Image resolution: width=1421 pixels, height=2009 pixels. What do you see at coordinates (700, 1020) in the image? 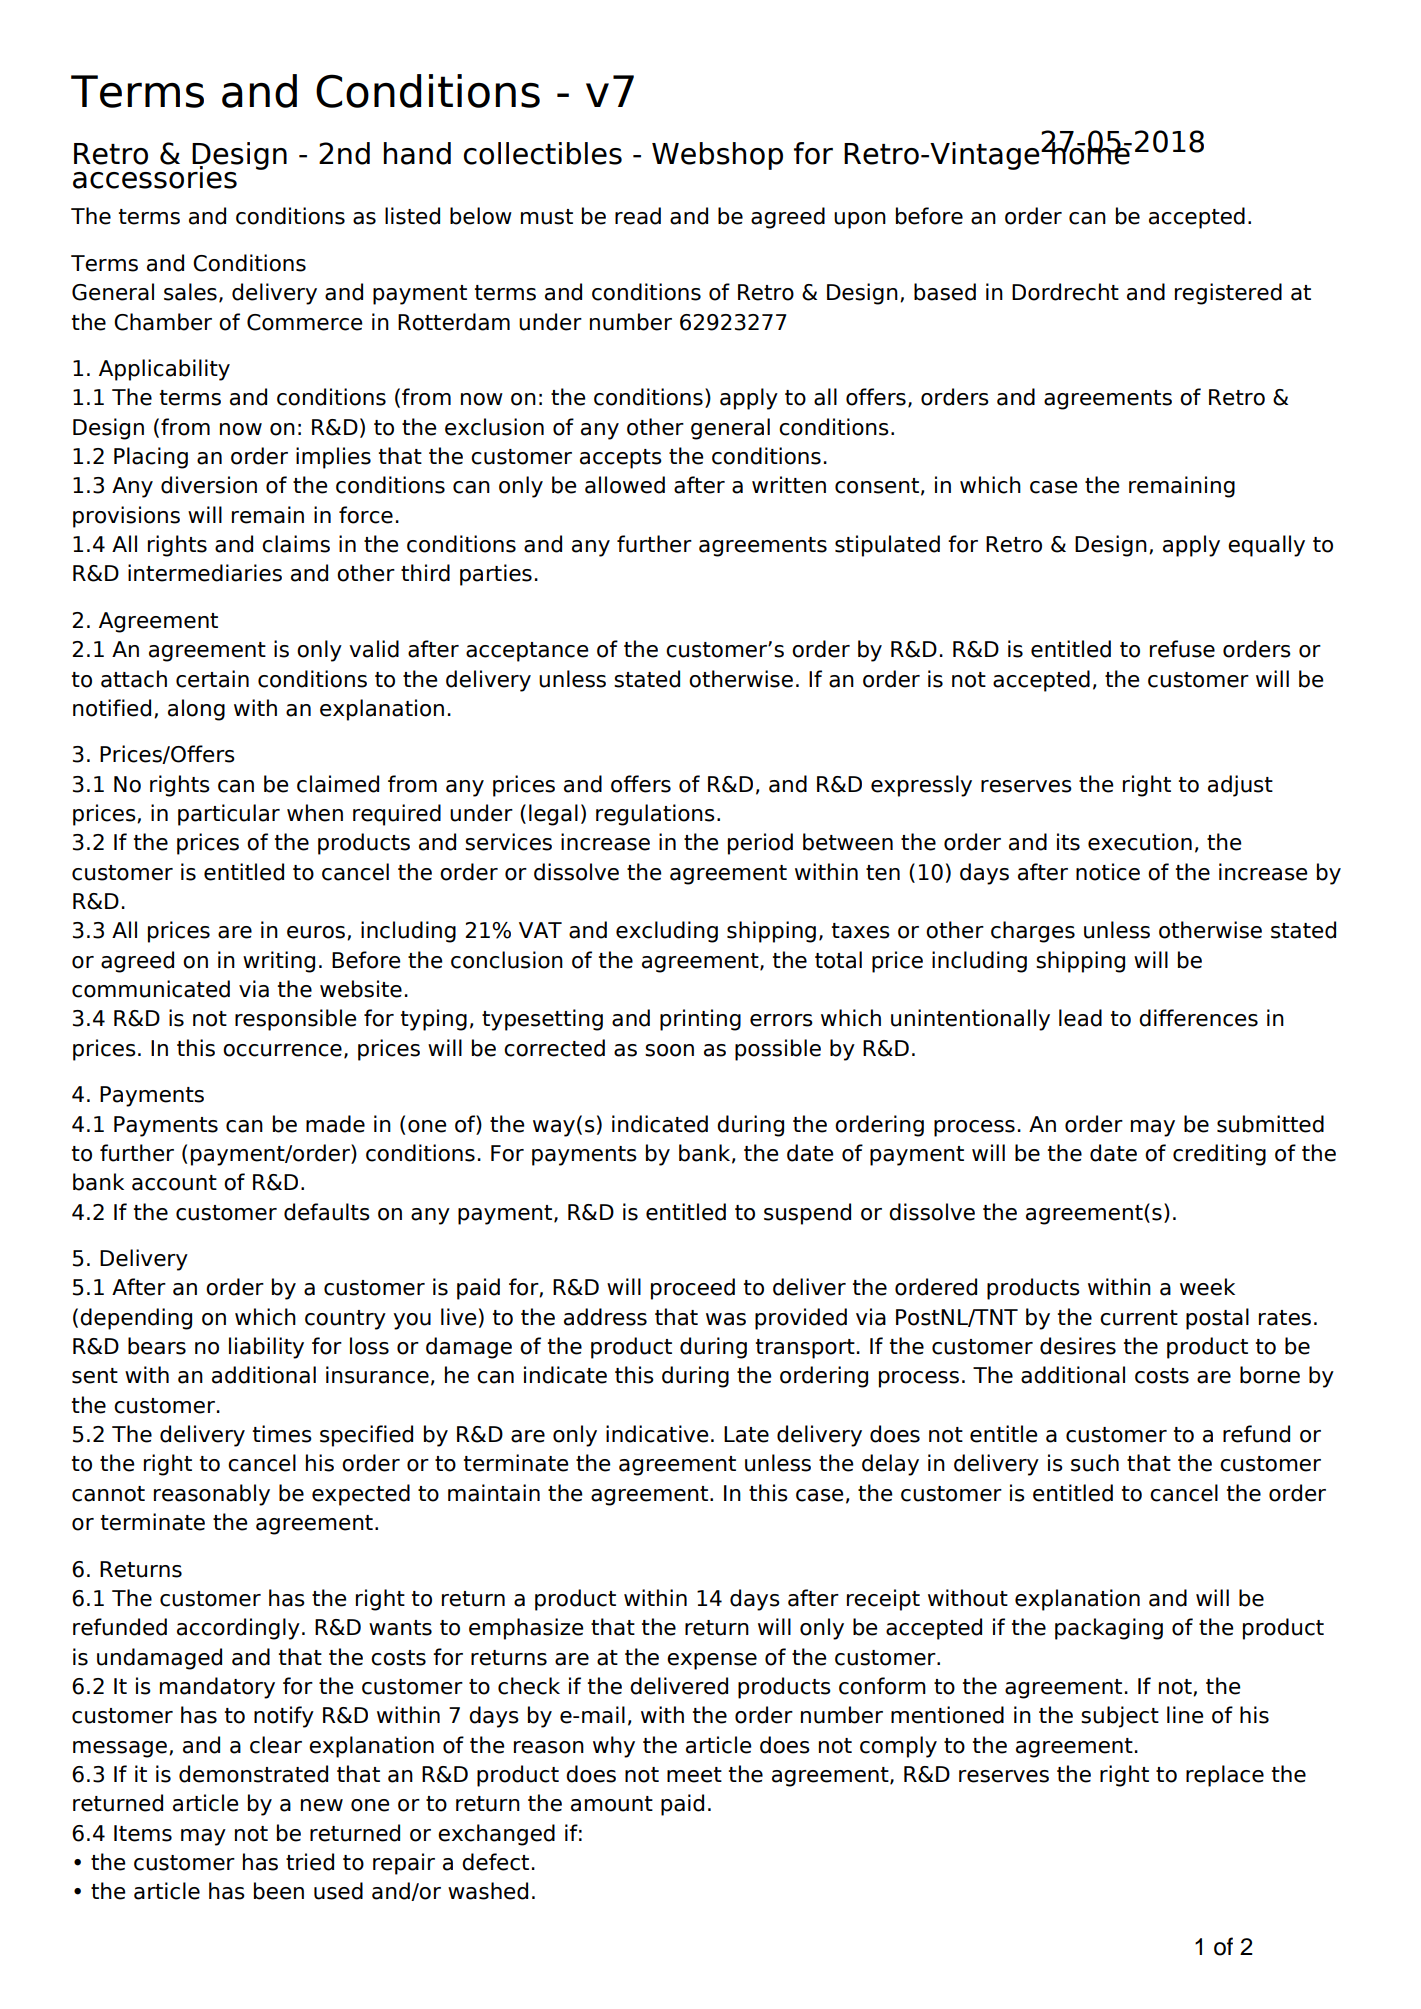
I see `printing` at bounding box center [700, 1020].
